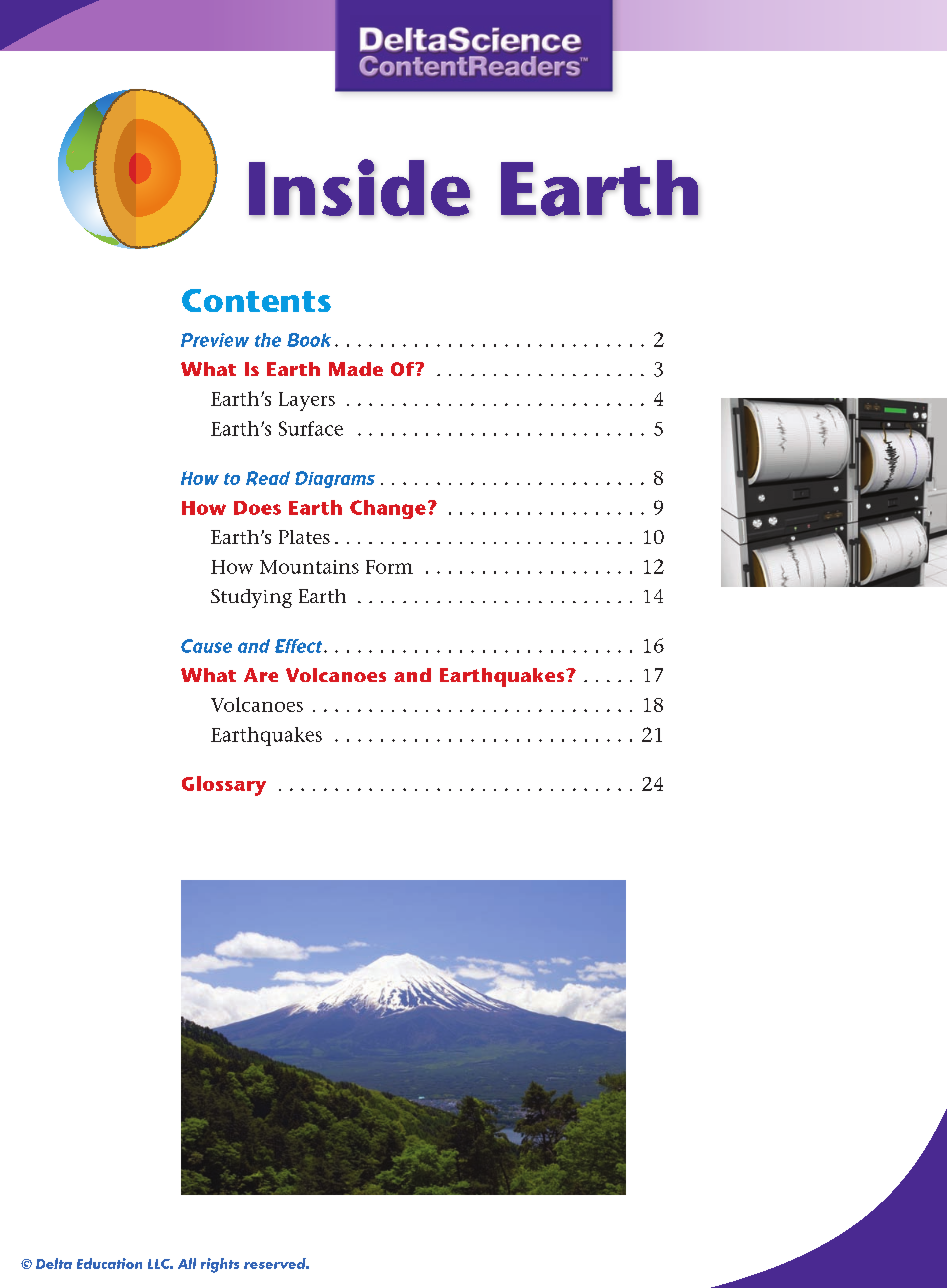 The height and width of the document is (1288, 947). What do you see at coordinates (257, 508) in the document?
I see `Does` at bounding box center [257, 508].
